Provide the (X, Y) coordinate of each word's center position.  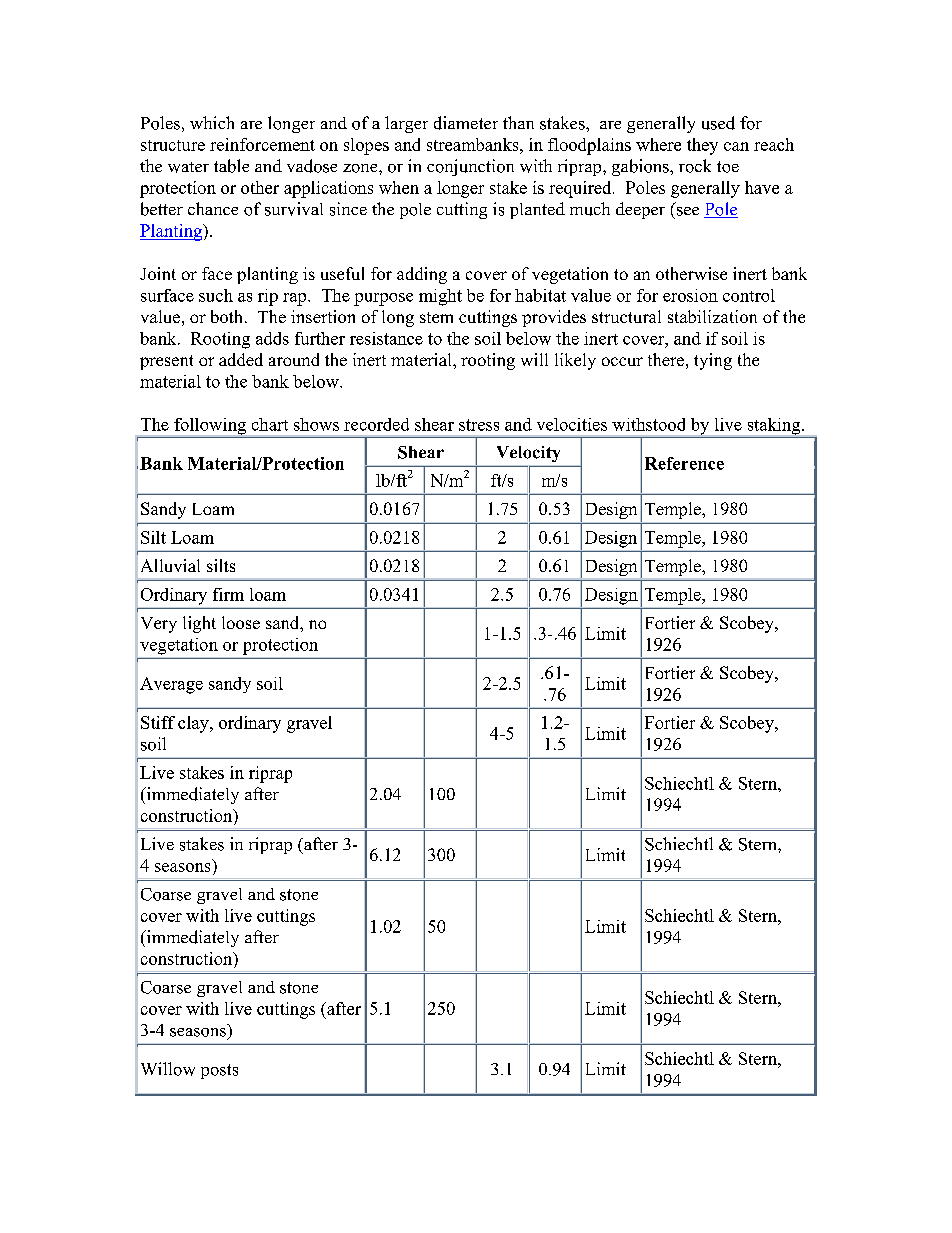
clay (194, 724)
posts (219, 1071)
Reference (684, 463)
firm (228, 594)
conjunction (470, 167)
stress (479, 425)
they (702, 146)
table (231, 166)
